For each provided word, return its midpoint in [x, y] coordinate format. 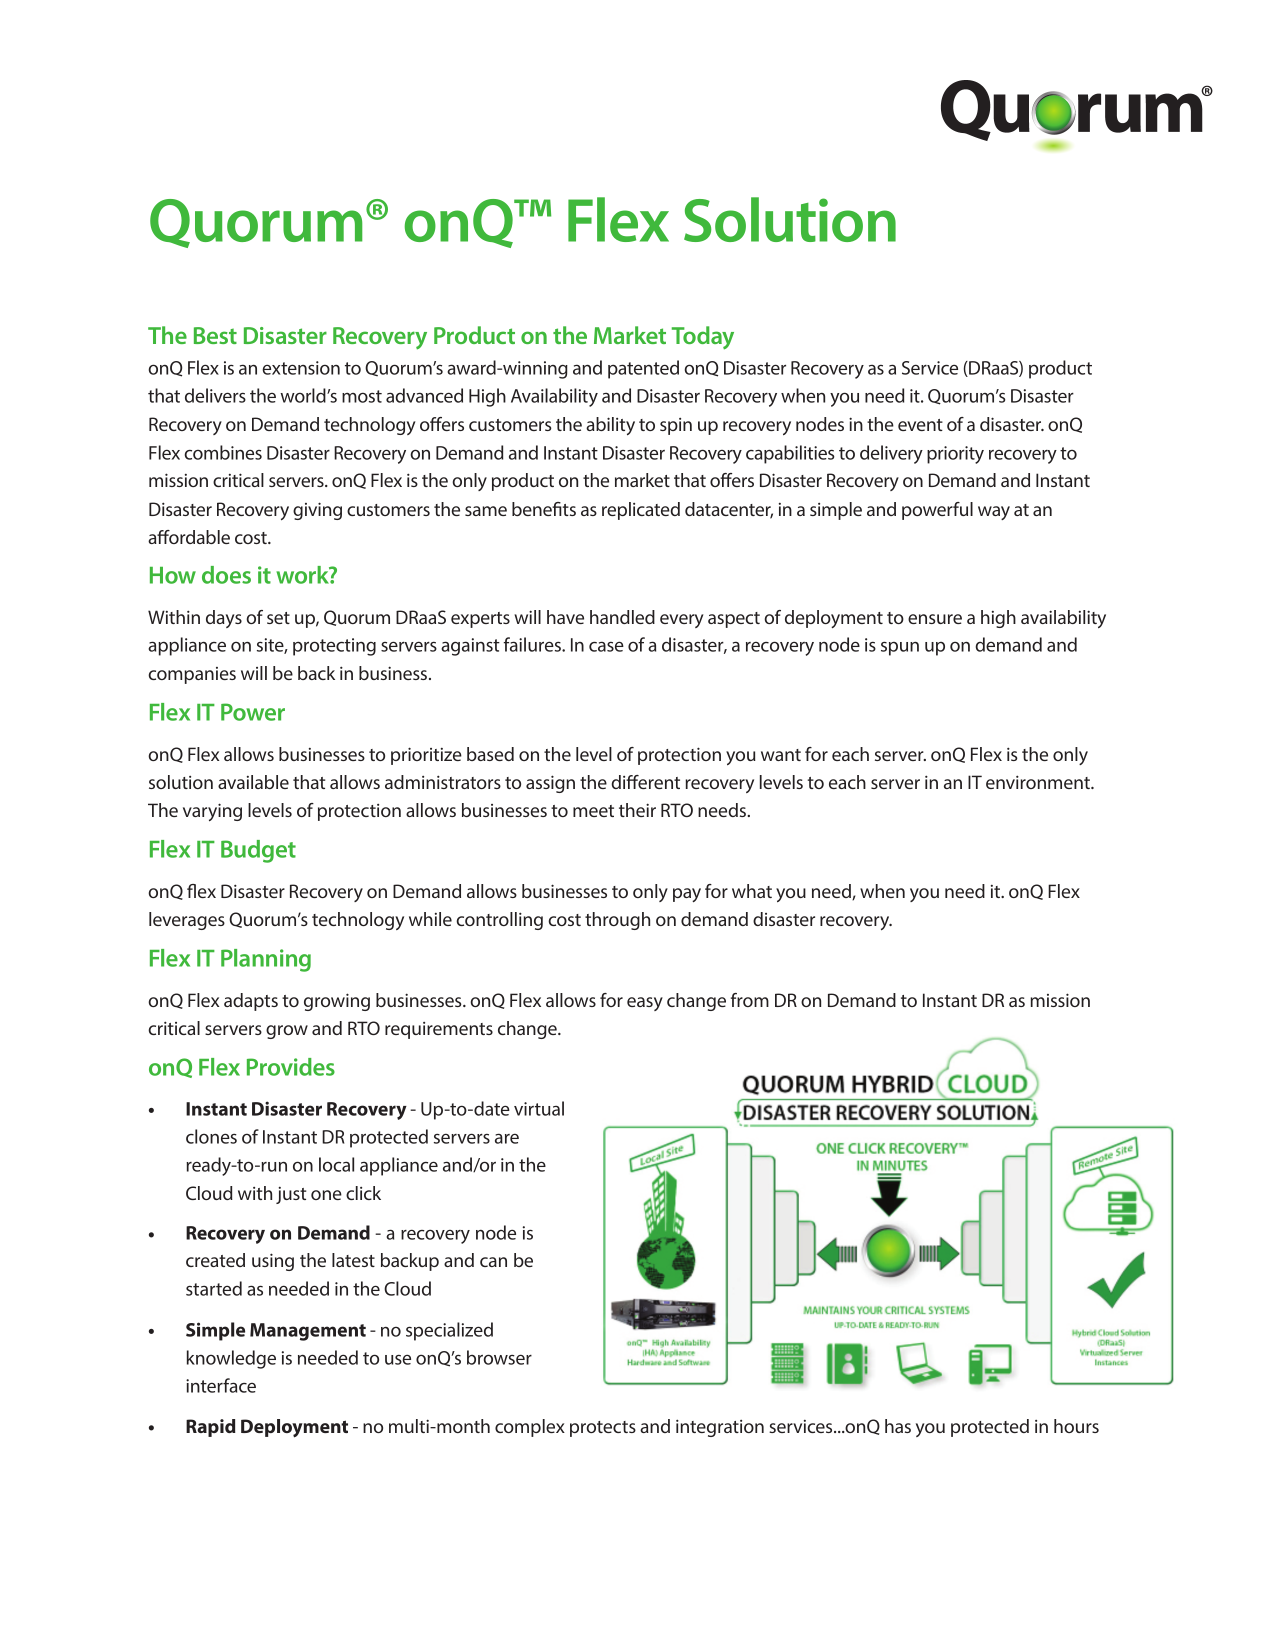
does [226, 575]
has [898, 1426]
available [253, 782]
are [507, 1138]
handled [622, 617]
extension [301, 368]
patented [643, 369]
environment [1039, 782]
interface [221, 1385]
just [291, 1195]
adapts [251, 1002]
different [645, 782]
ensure [935, 619]
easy [645, 1004]
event [920, 425]
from [750, 1000]
